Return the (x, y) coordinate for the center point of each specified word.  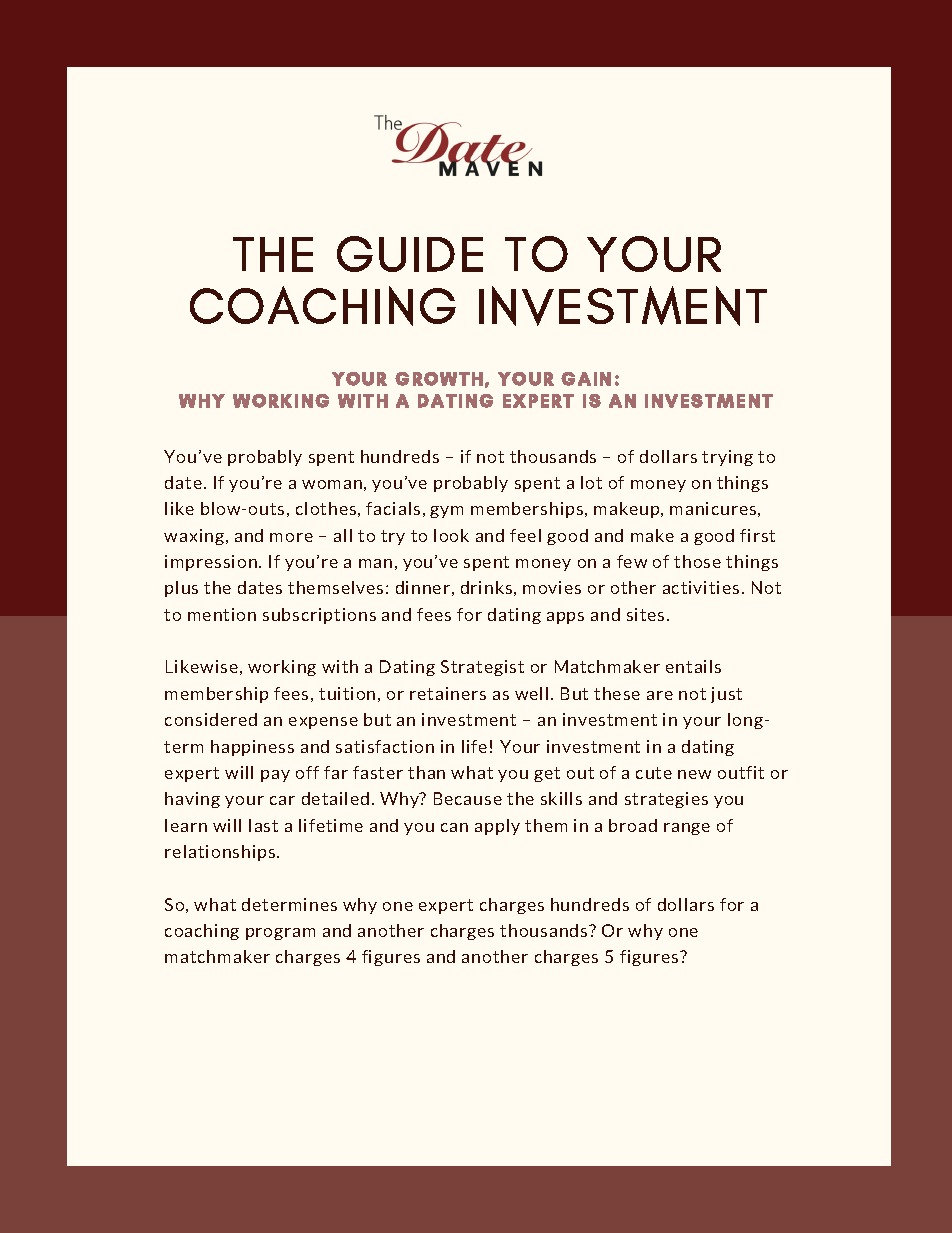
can (454, 827)
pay (275, 776)
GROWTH (439, 379)
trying (727, 458)
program (280, 934)
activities (701, 587)
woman (332, 484)
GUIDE (410, 254)
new (694, 774)
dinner (423, 587)
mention (222, 614)
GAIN (586, 379)
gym (446, 512)
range (687, 829)
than (426, 772)
